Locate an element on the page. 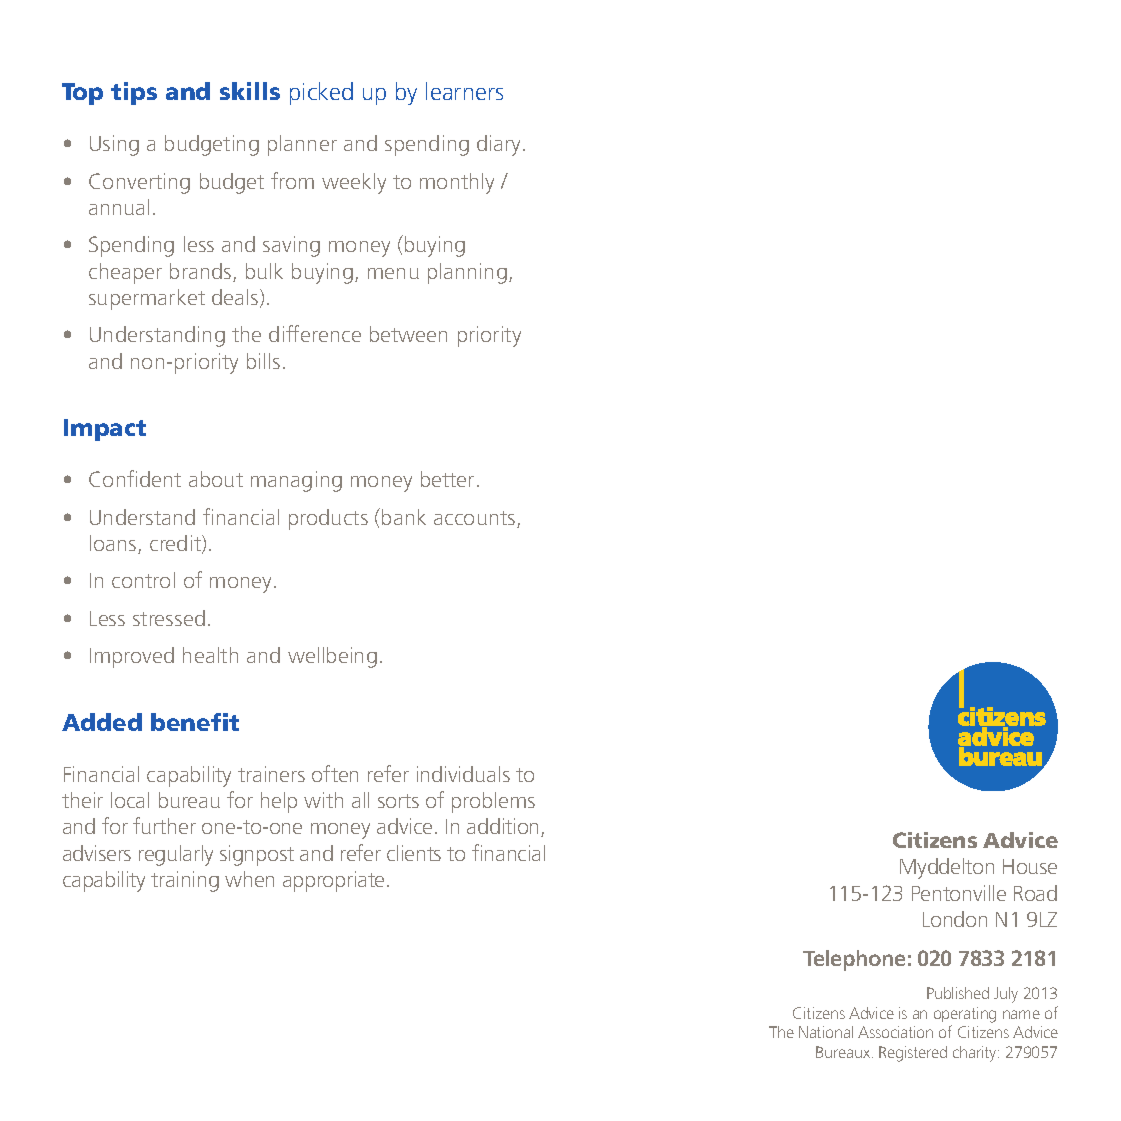 Image resolution: width=1121 pixels, height=1121 pixels. further is located at coordinates (164, 825).
